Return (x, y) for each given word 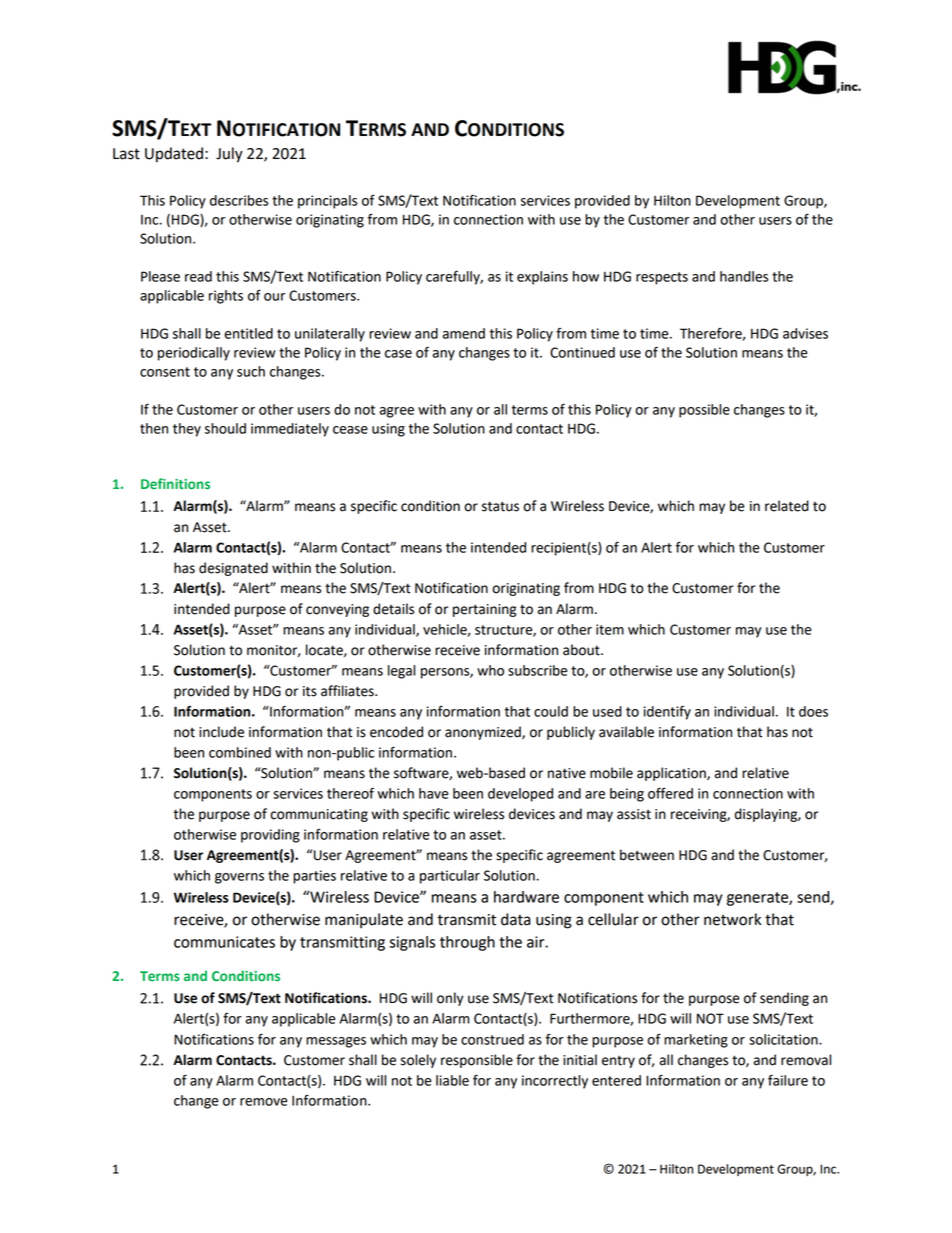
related (787, 506)
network (732, 919)
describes (239, 200)
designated (233, 569)
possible (704, 411)
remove (263, 1102)
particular (450, 877)
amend (463, 333)
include (221, 732)
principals (327, 202)
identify (667, 712)
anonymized (484, 733)
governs (239, 878)
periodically (194, 354)
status (500, 506)
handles (744, 276)
